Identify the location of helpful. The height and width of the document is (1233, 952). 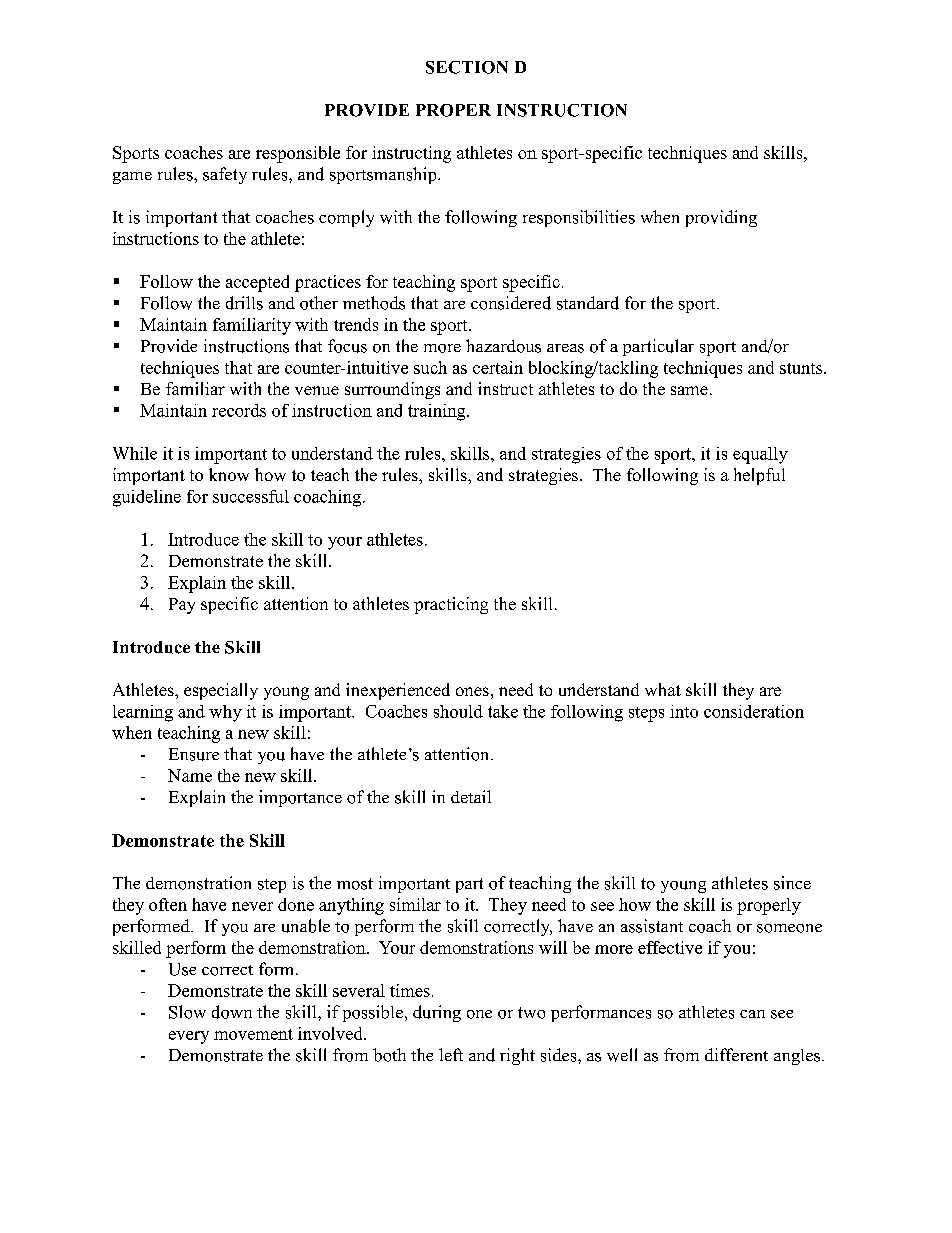
(759, 476).
